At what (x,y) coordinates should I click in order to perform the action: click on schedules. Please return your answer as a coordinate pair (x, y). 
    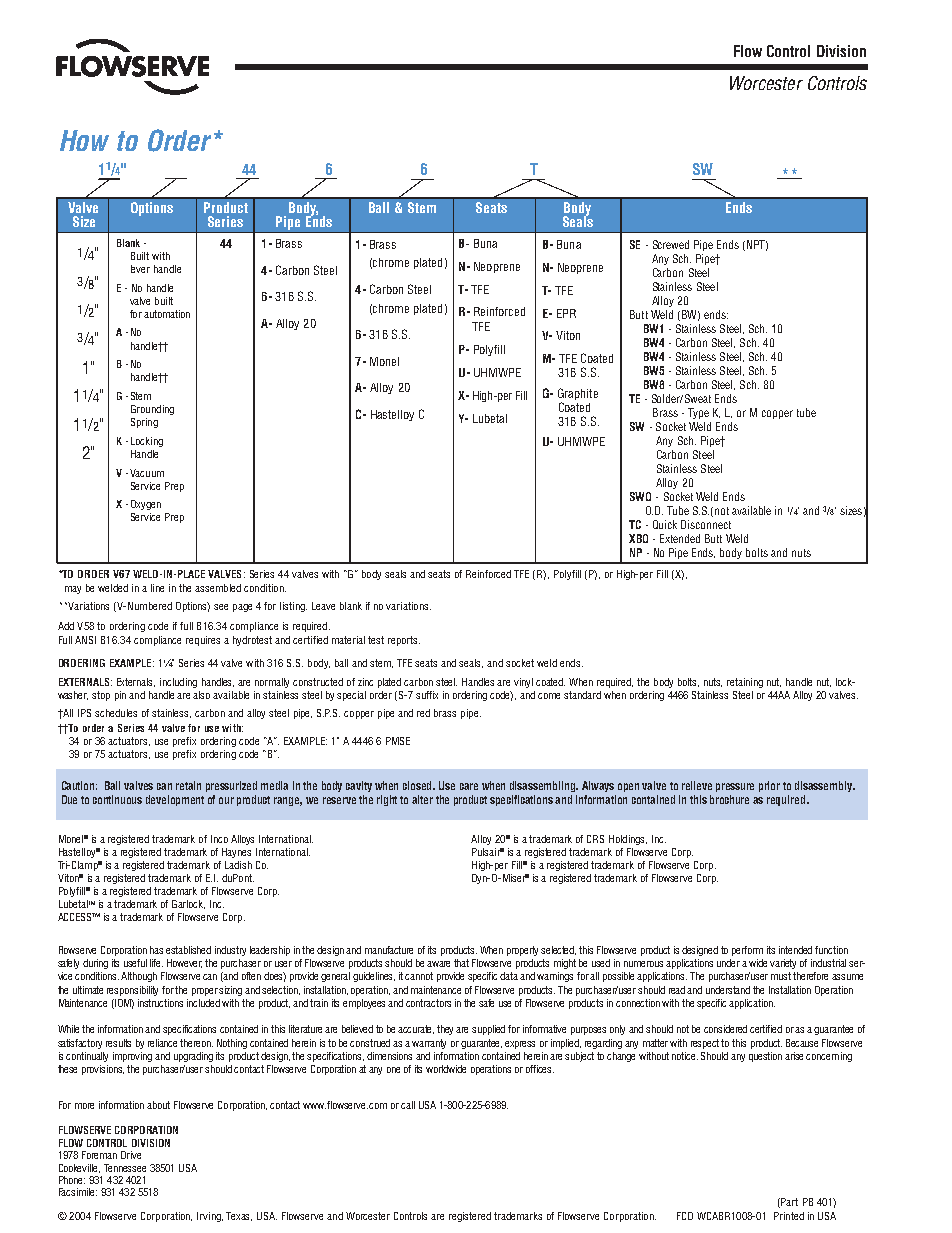
    Looking at the image, I should click on (116, 713).
